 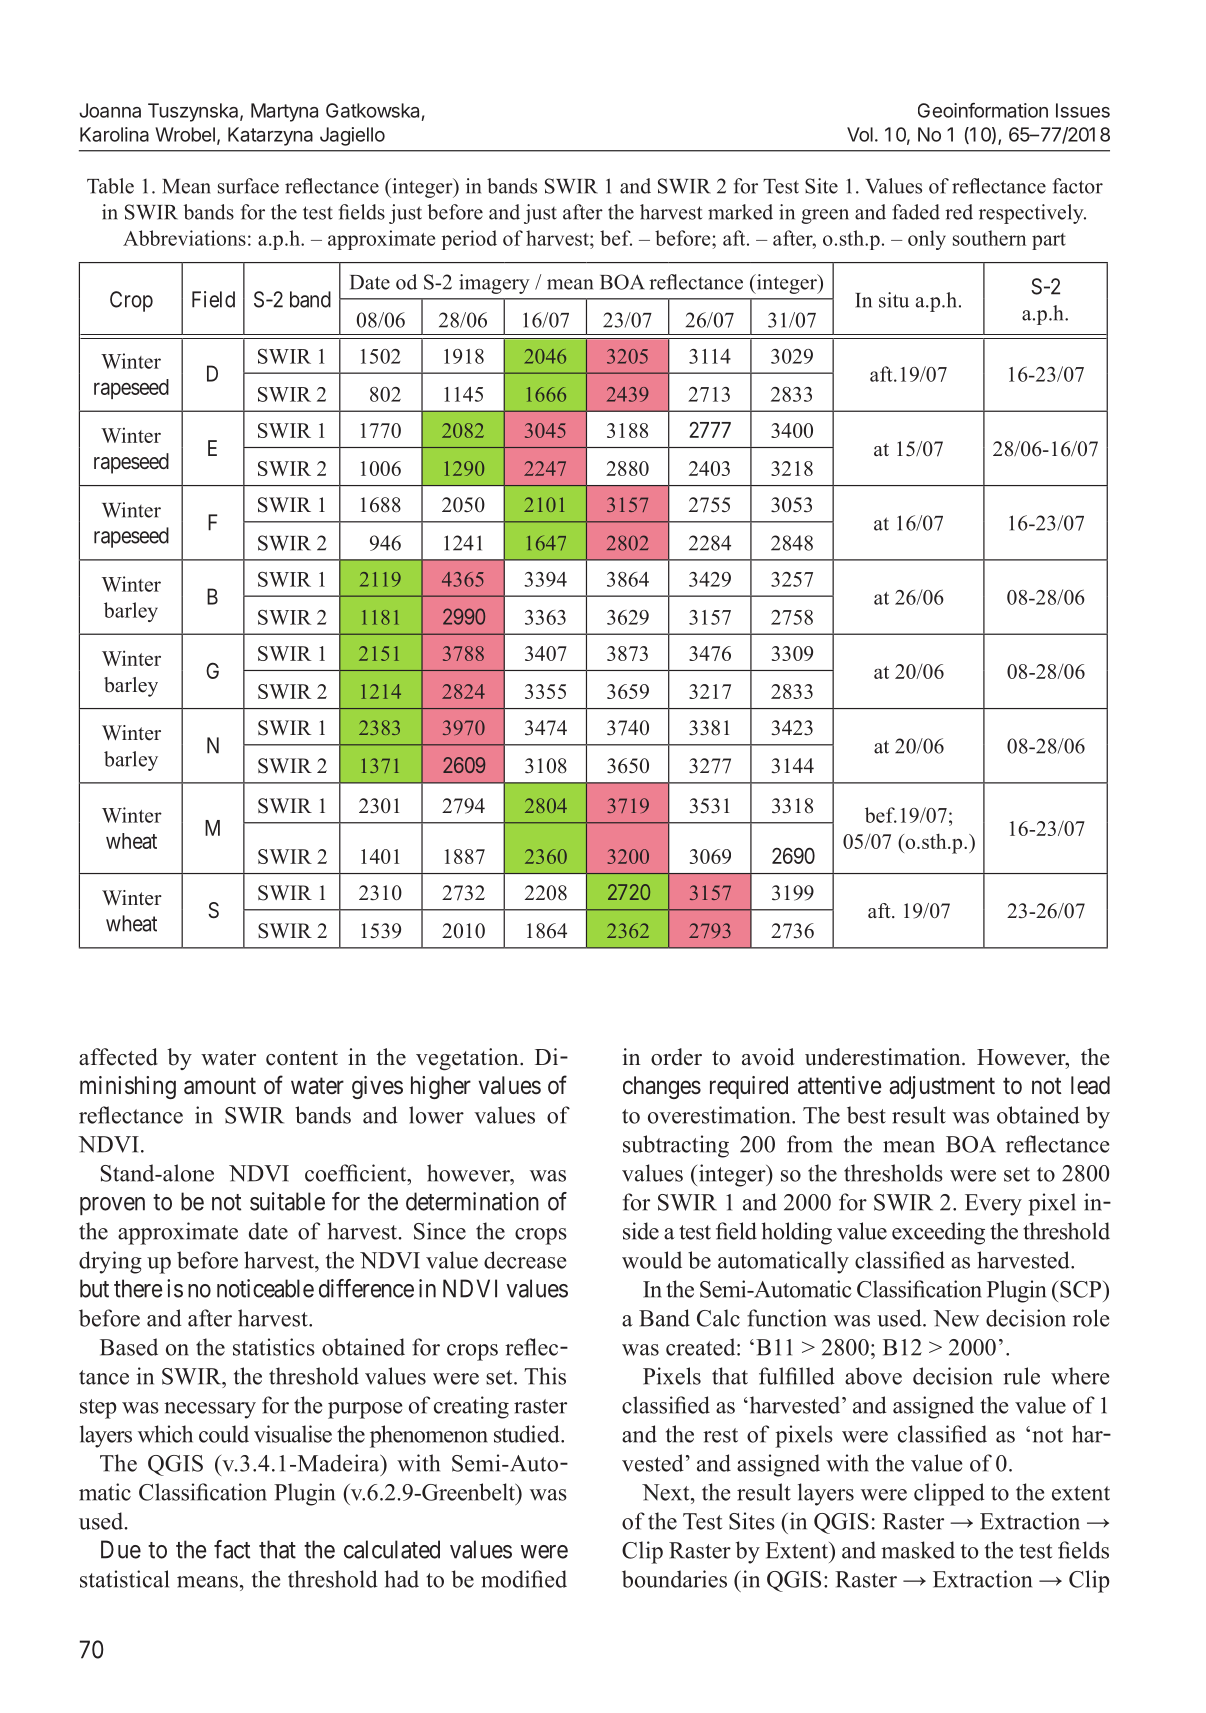 What do you see at coordinates (676, 1057) in the image?
I see `order` at bounding box center [676, 1057].
